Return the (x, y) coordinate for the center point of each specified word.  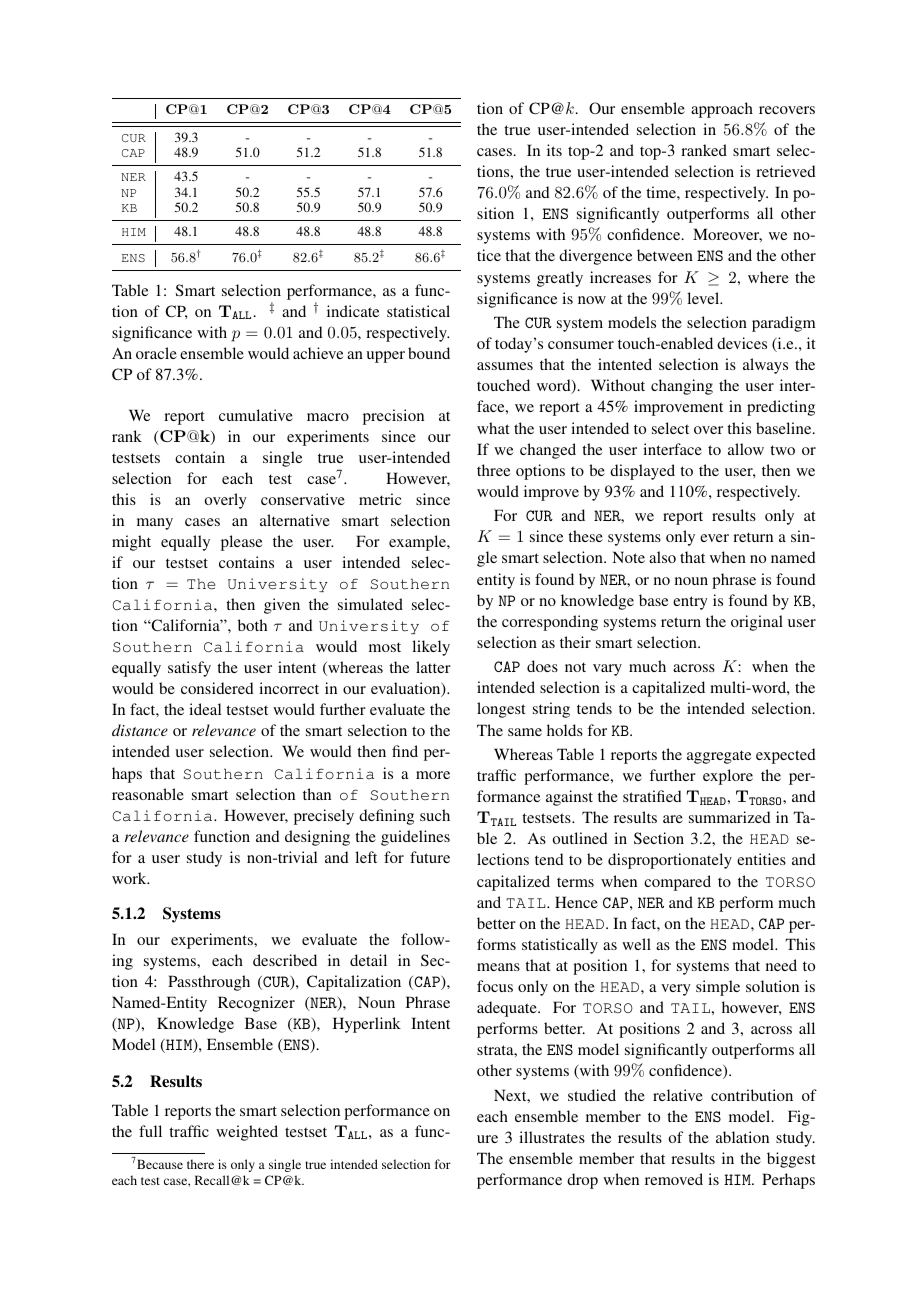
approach (722, 110)
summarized (730, 817)
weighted (247, 1133)
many (155, 524)
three (493, 470)
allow (746, 449)
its (554, 150)
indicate (353, 311)
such (435, 815)
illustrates (552, 1137)
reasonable (148, 794)
